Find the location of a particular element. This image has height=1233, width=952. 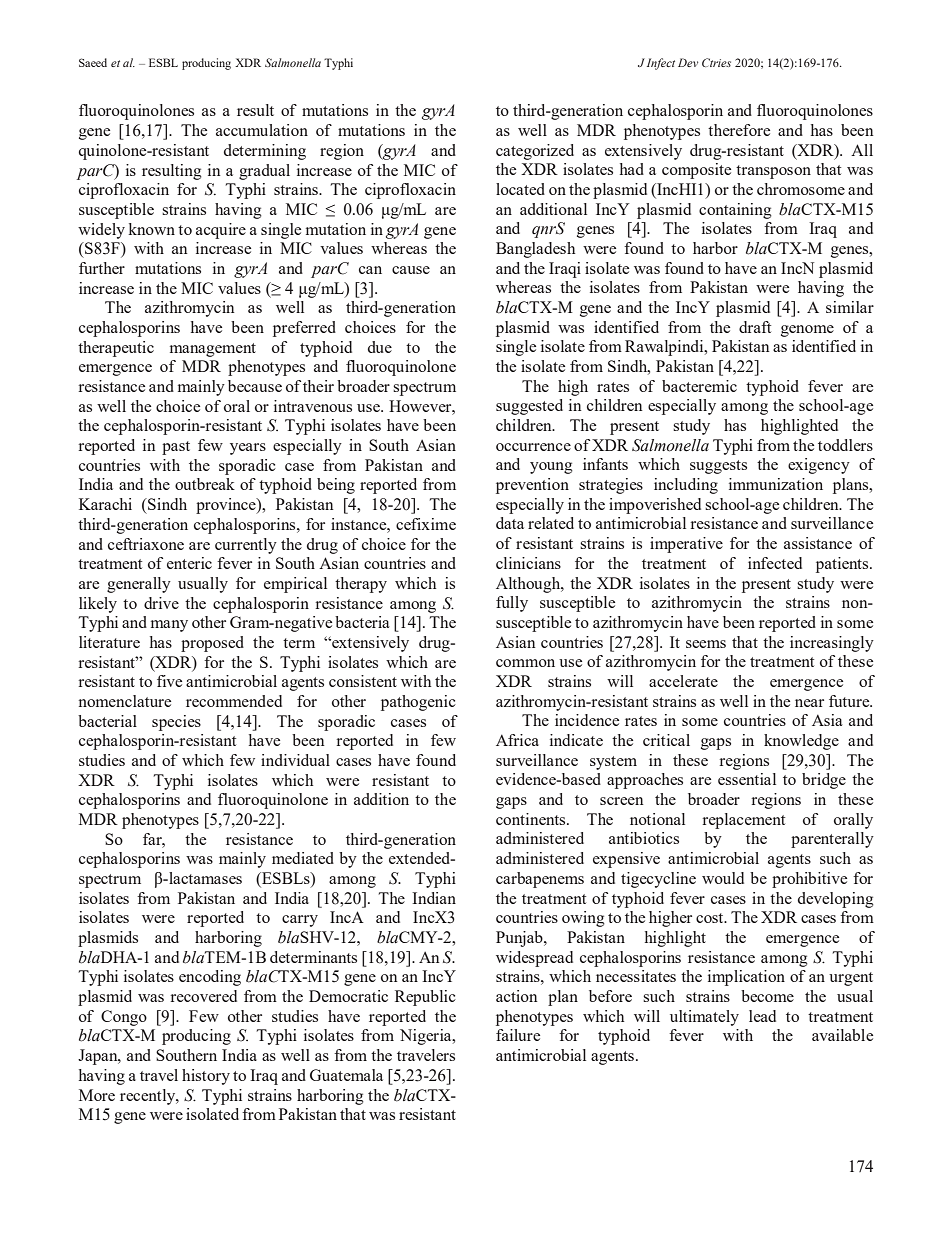

suggested is located at coordinates (529, 407).
